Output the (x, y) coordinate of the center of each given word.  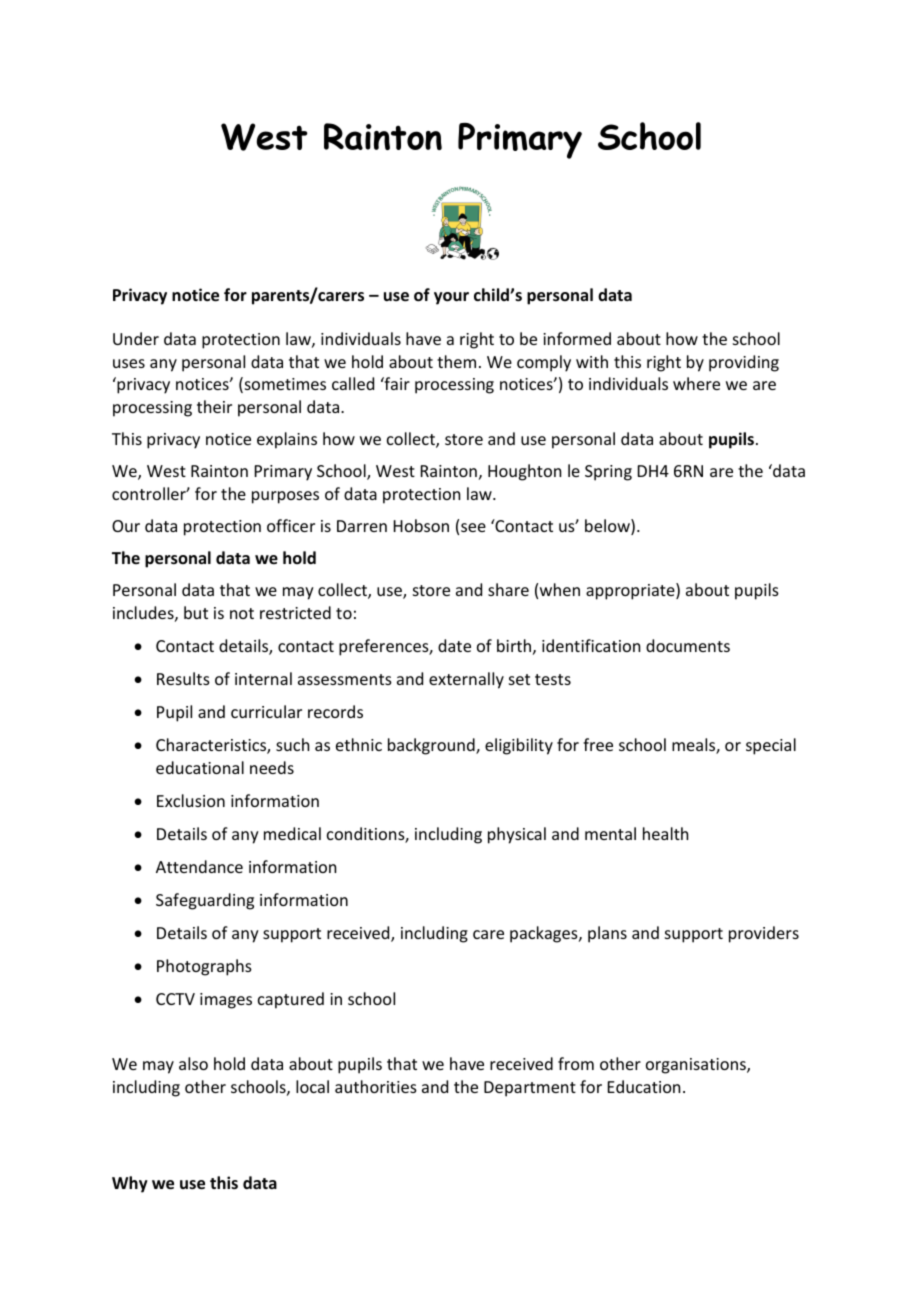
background (432, 746)
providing (744, 363)
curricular (266, 711)
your (451, 298)
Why (130, 1184)
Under (136, 338)
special (771, 746)
